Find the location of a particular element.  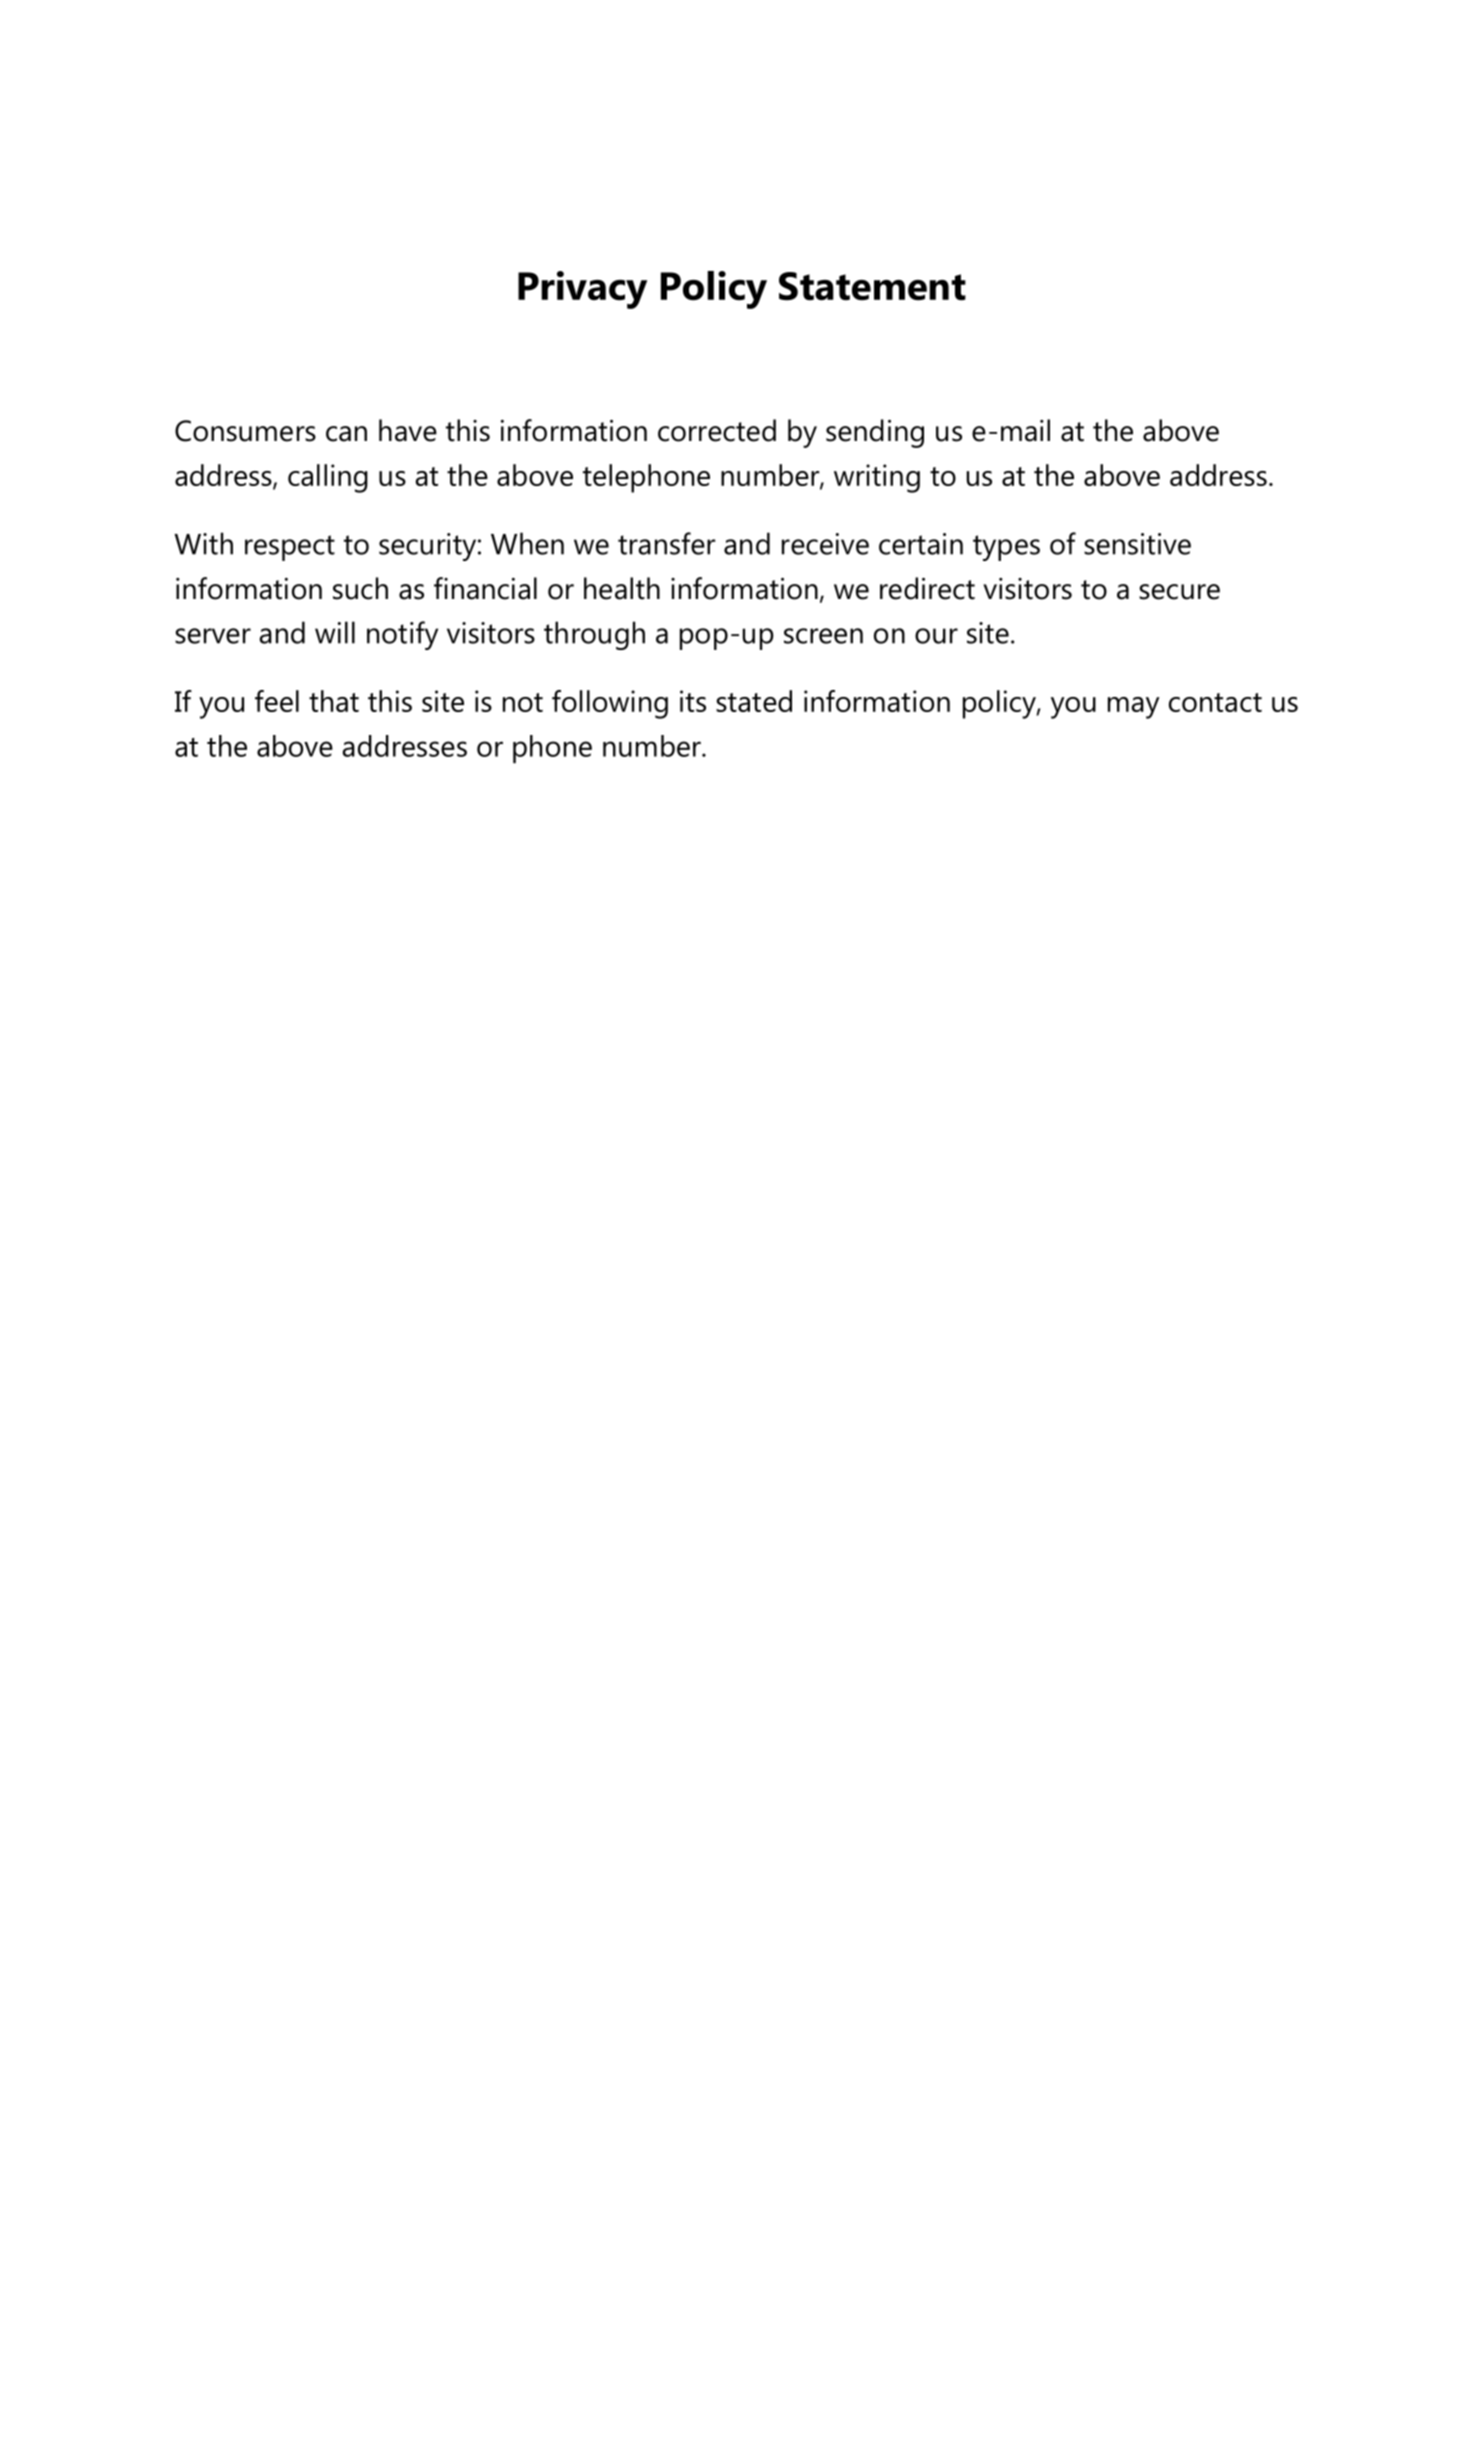

Statement is located at coordinates (872, 286).
